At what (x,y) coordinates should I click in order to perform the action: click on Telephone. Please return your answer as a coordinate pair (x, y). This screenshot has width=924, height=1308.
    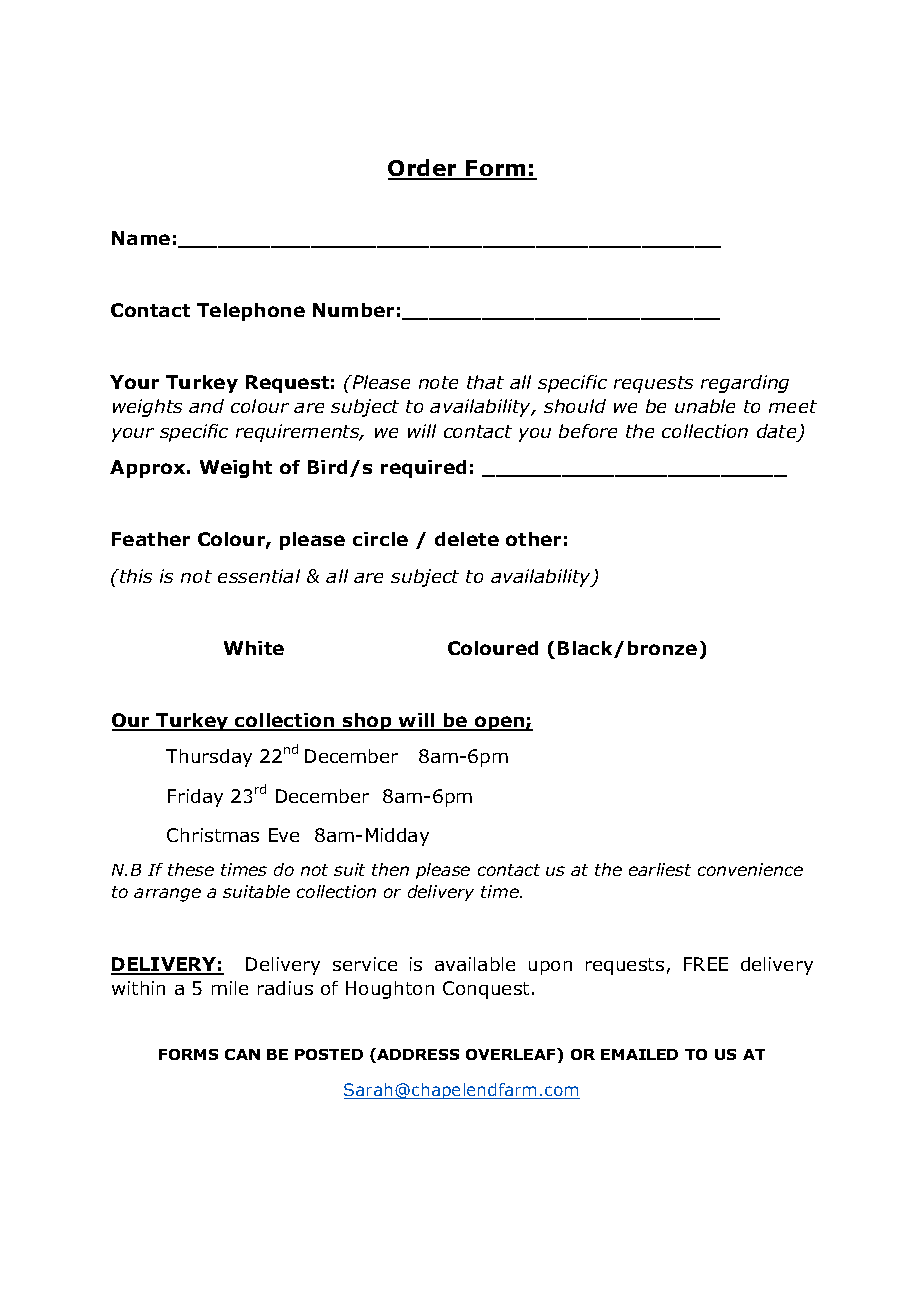
    Looking at the image, I should click on (251, 312).
